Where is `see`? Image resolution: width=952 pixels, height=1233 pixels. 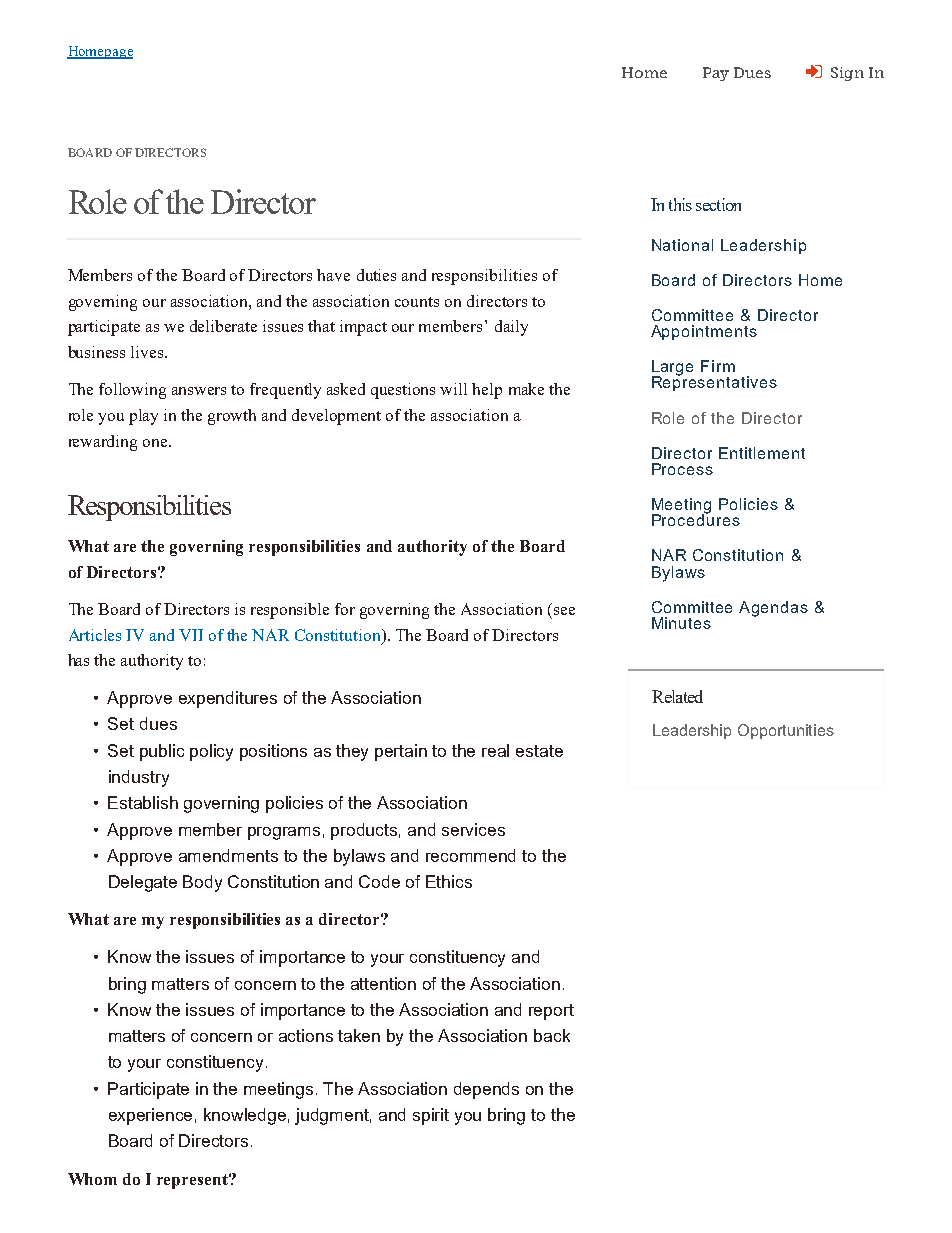
see is located at coordinates (564, 611).
